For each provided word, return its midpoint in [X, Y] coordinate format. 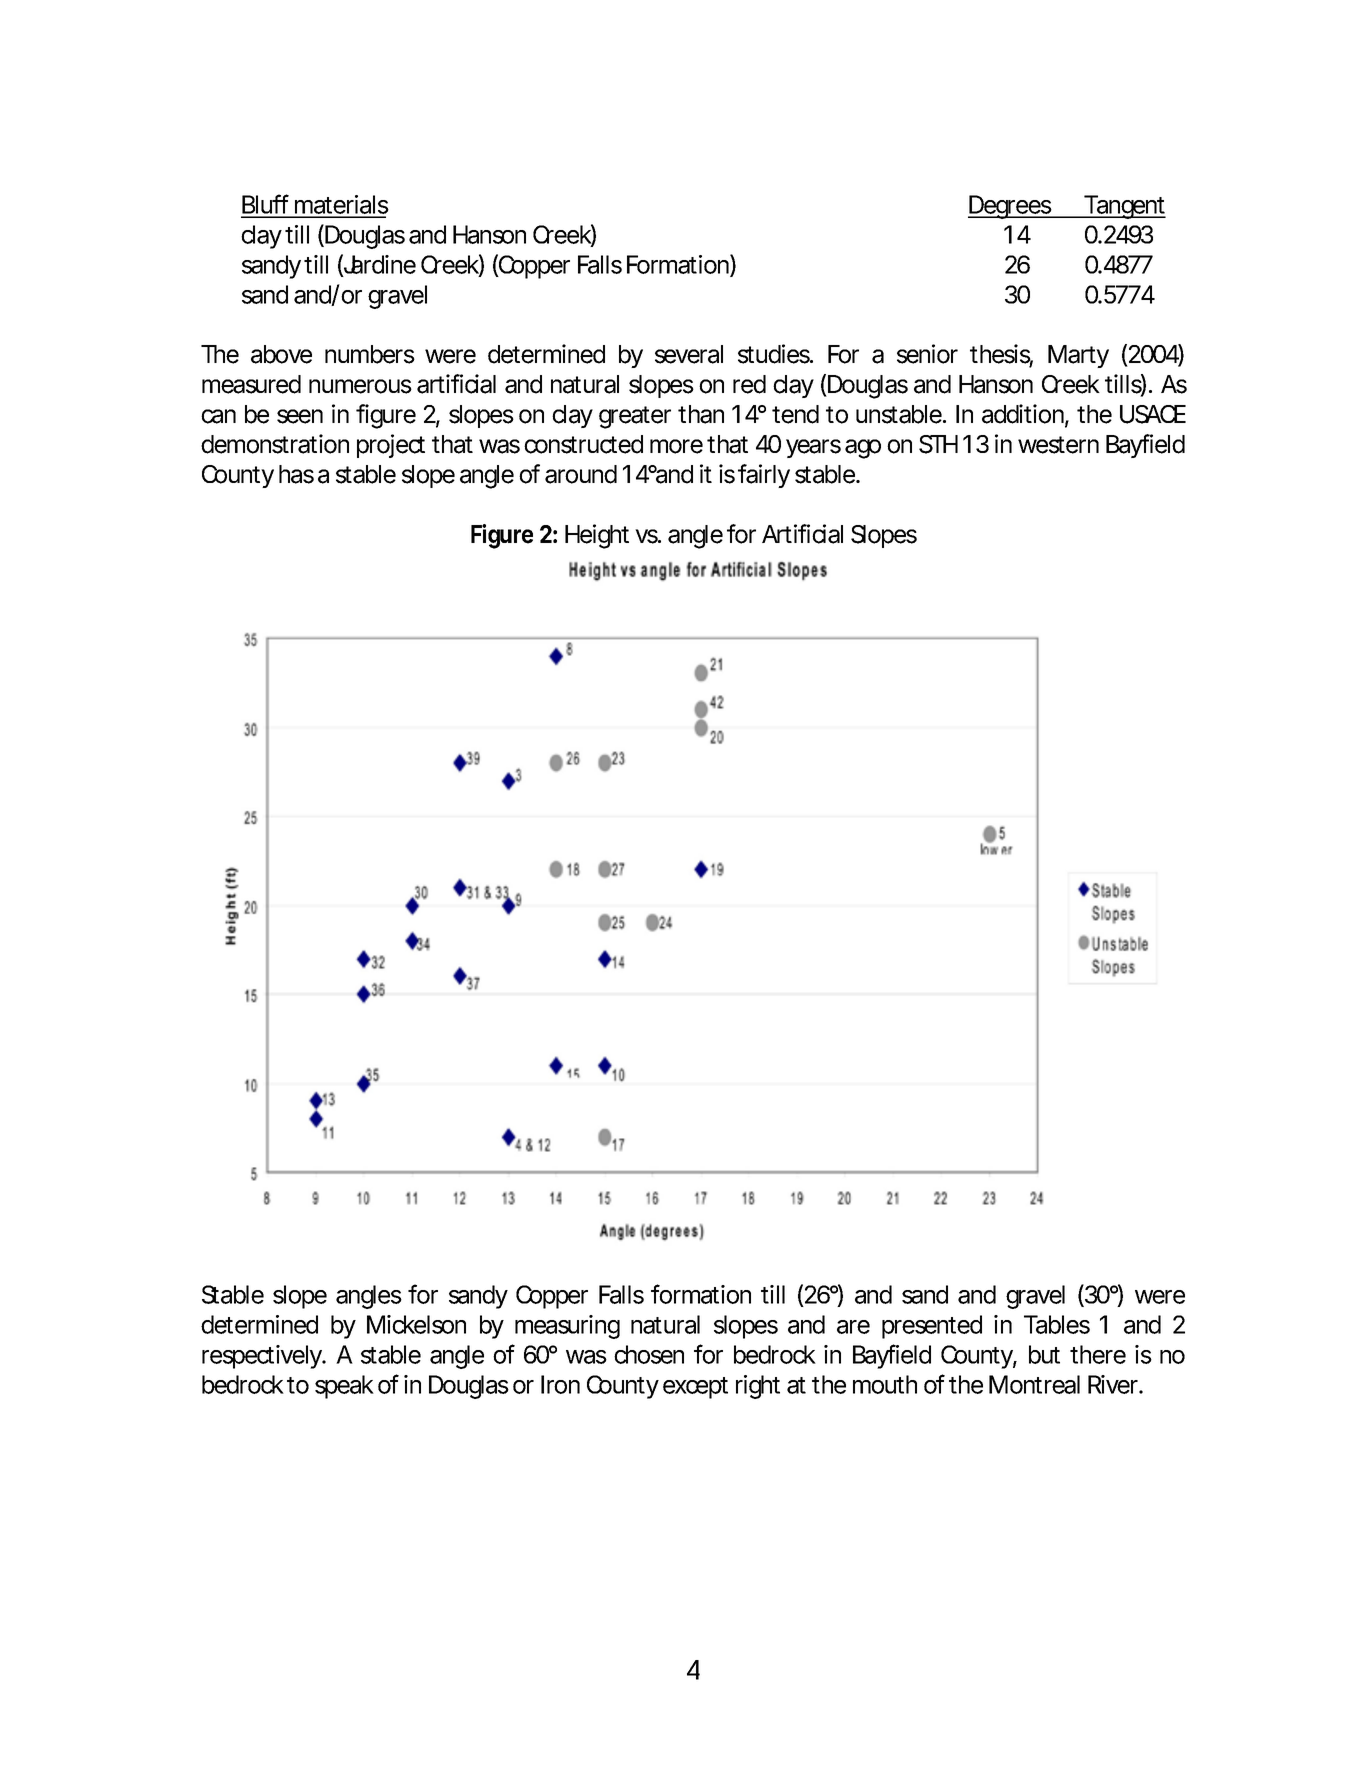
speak [344, 1387]
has [296, 474]
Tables [1057, 1324]
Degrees [1011, 207]
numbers [370, 354]
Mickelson [416, 1324]
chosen [649, 1354]
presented [932, 1327]
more [676, 446]
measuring [567, 1327]
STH [938, 444]
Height [597, 536]
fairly [764, 476]
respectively [263, 1357]
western [1058, 445]
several [689, 354]
